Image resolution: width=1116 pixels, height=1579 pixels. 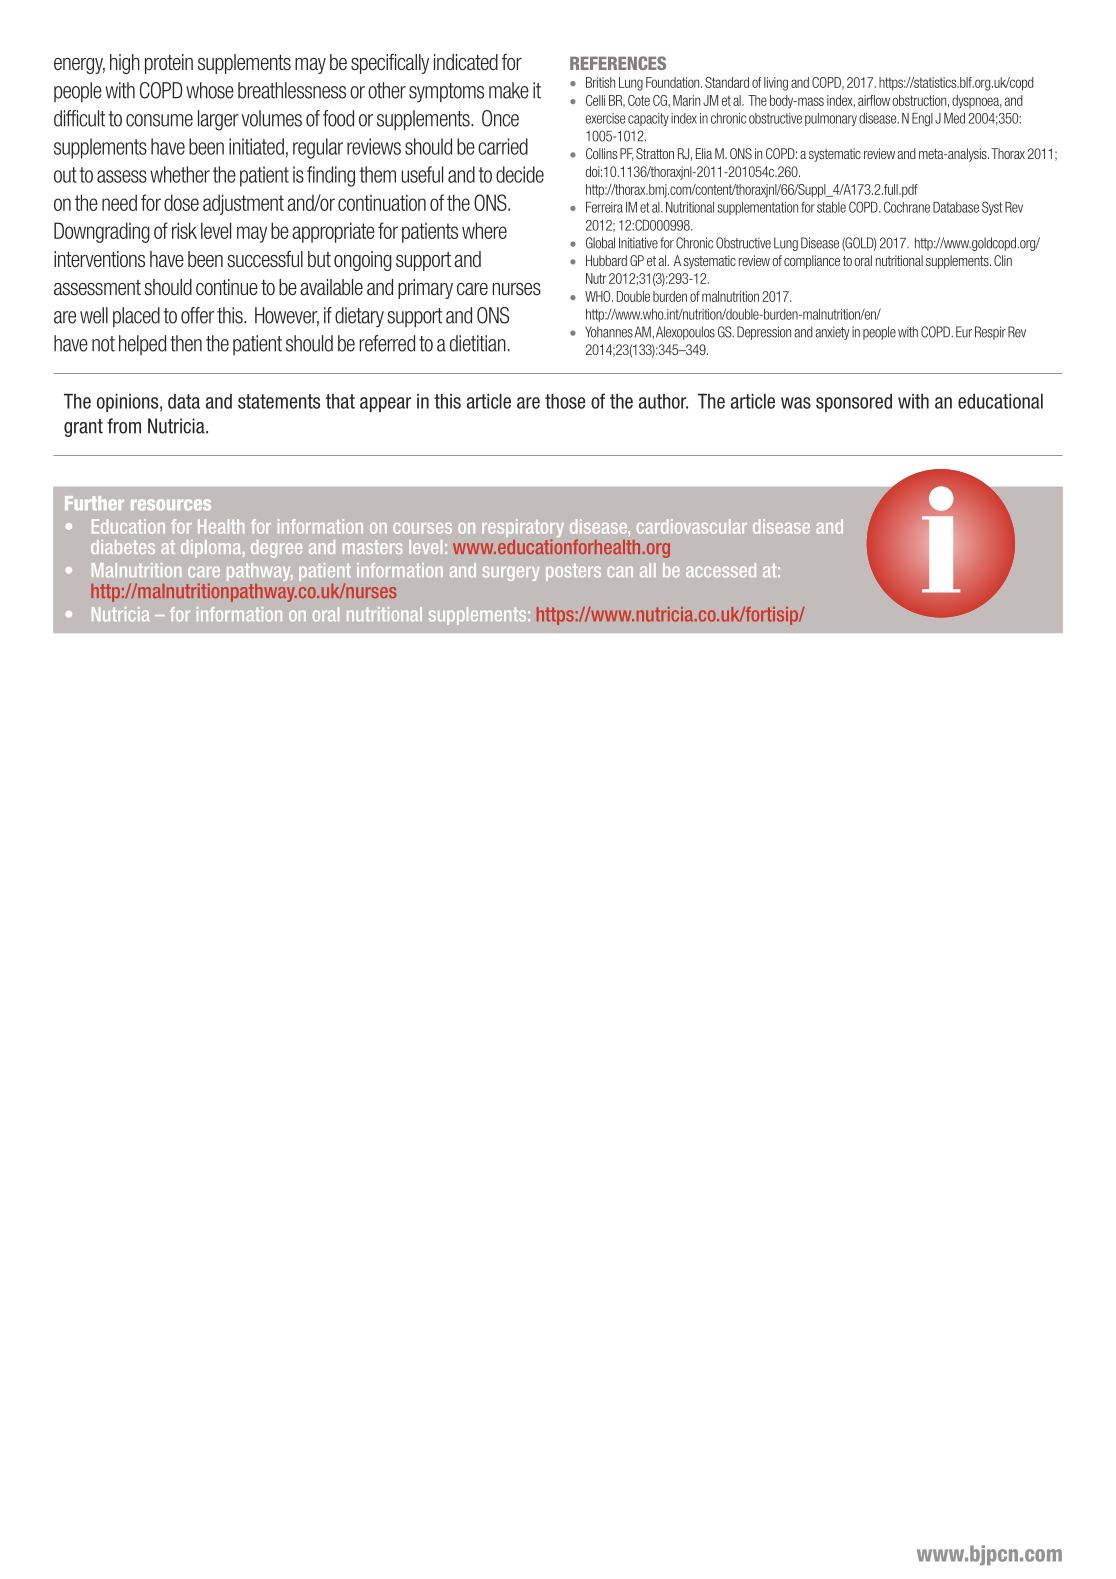 What do you see at coordinates (600, 82) in the screenshot?
I see `British` at bounding box center [600, 82].
